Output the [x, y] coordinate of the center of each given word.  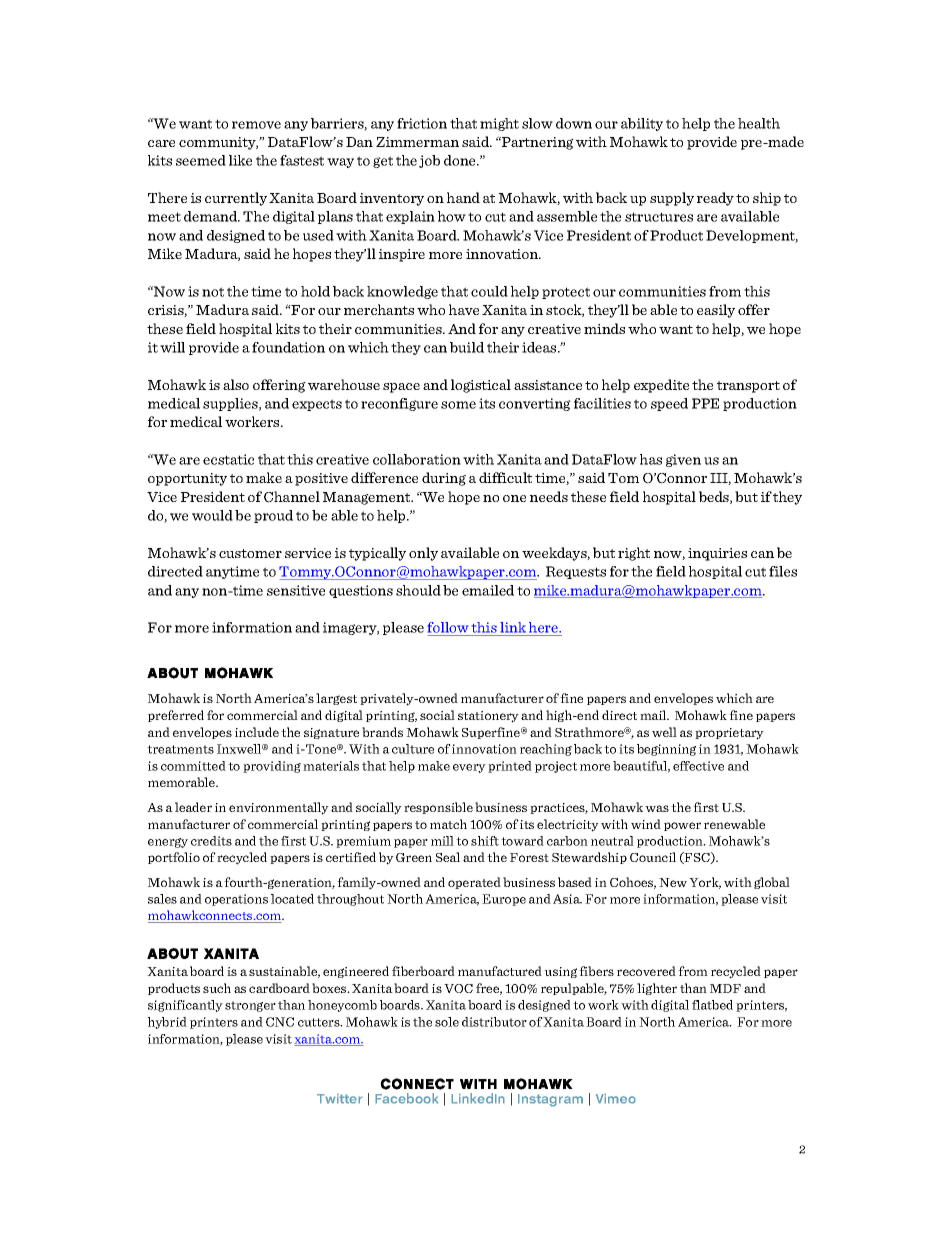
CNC [280, 1022]
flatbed [712, 1005]
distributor [494, 1022]
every [469, 768]
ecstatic [228, 459]
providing [272, 767]
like [240, 160]
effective [698, 766]
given [683, 460]
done [461, 160]
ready [715, 199]
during [444, 479]
